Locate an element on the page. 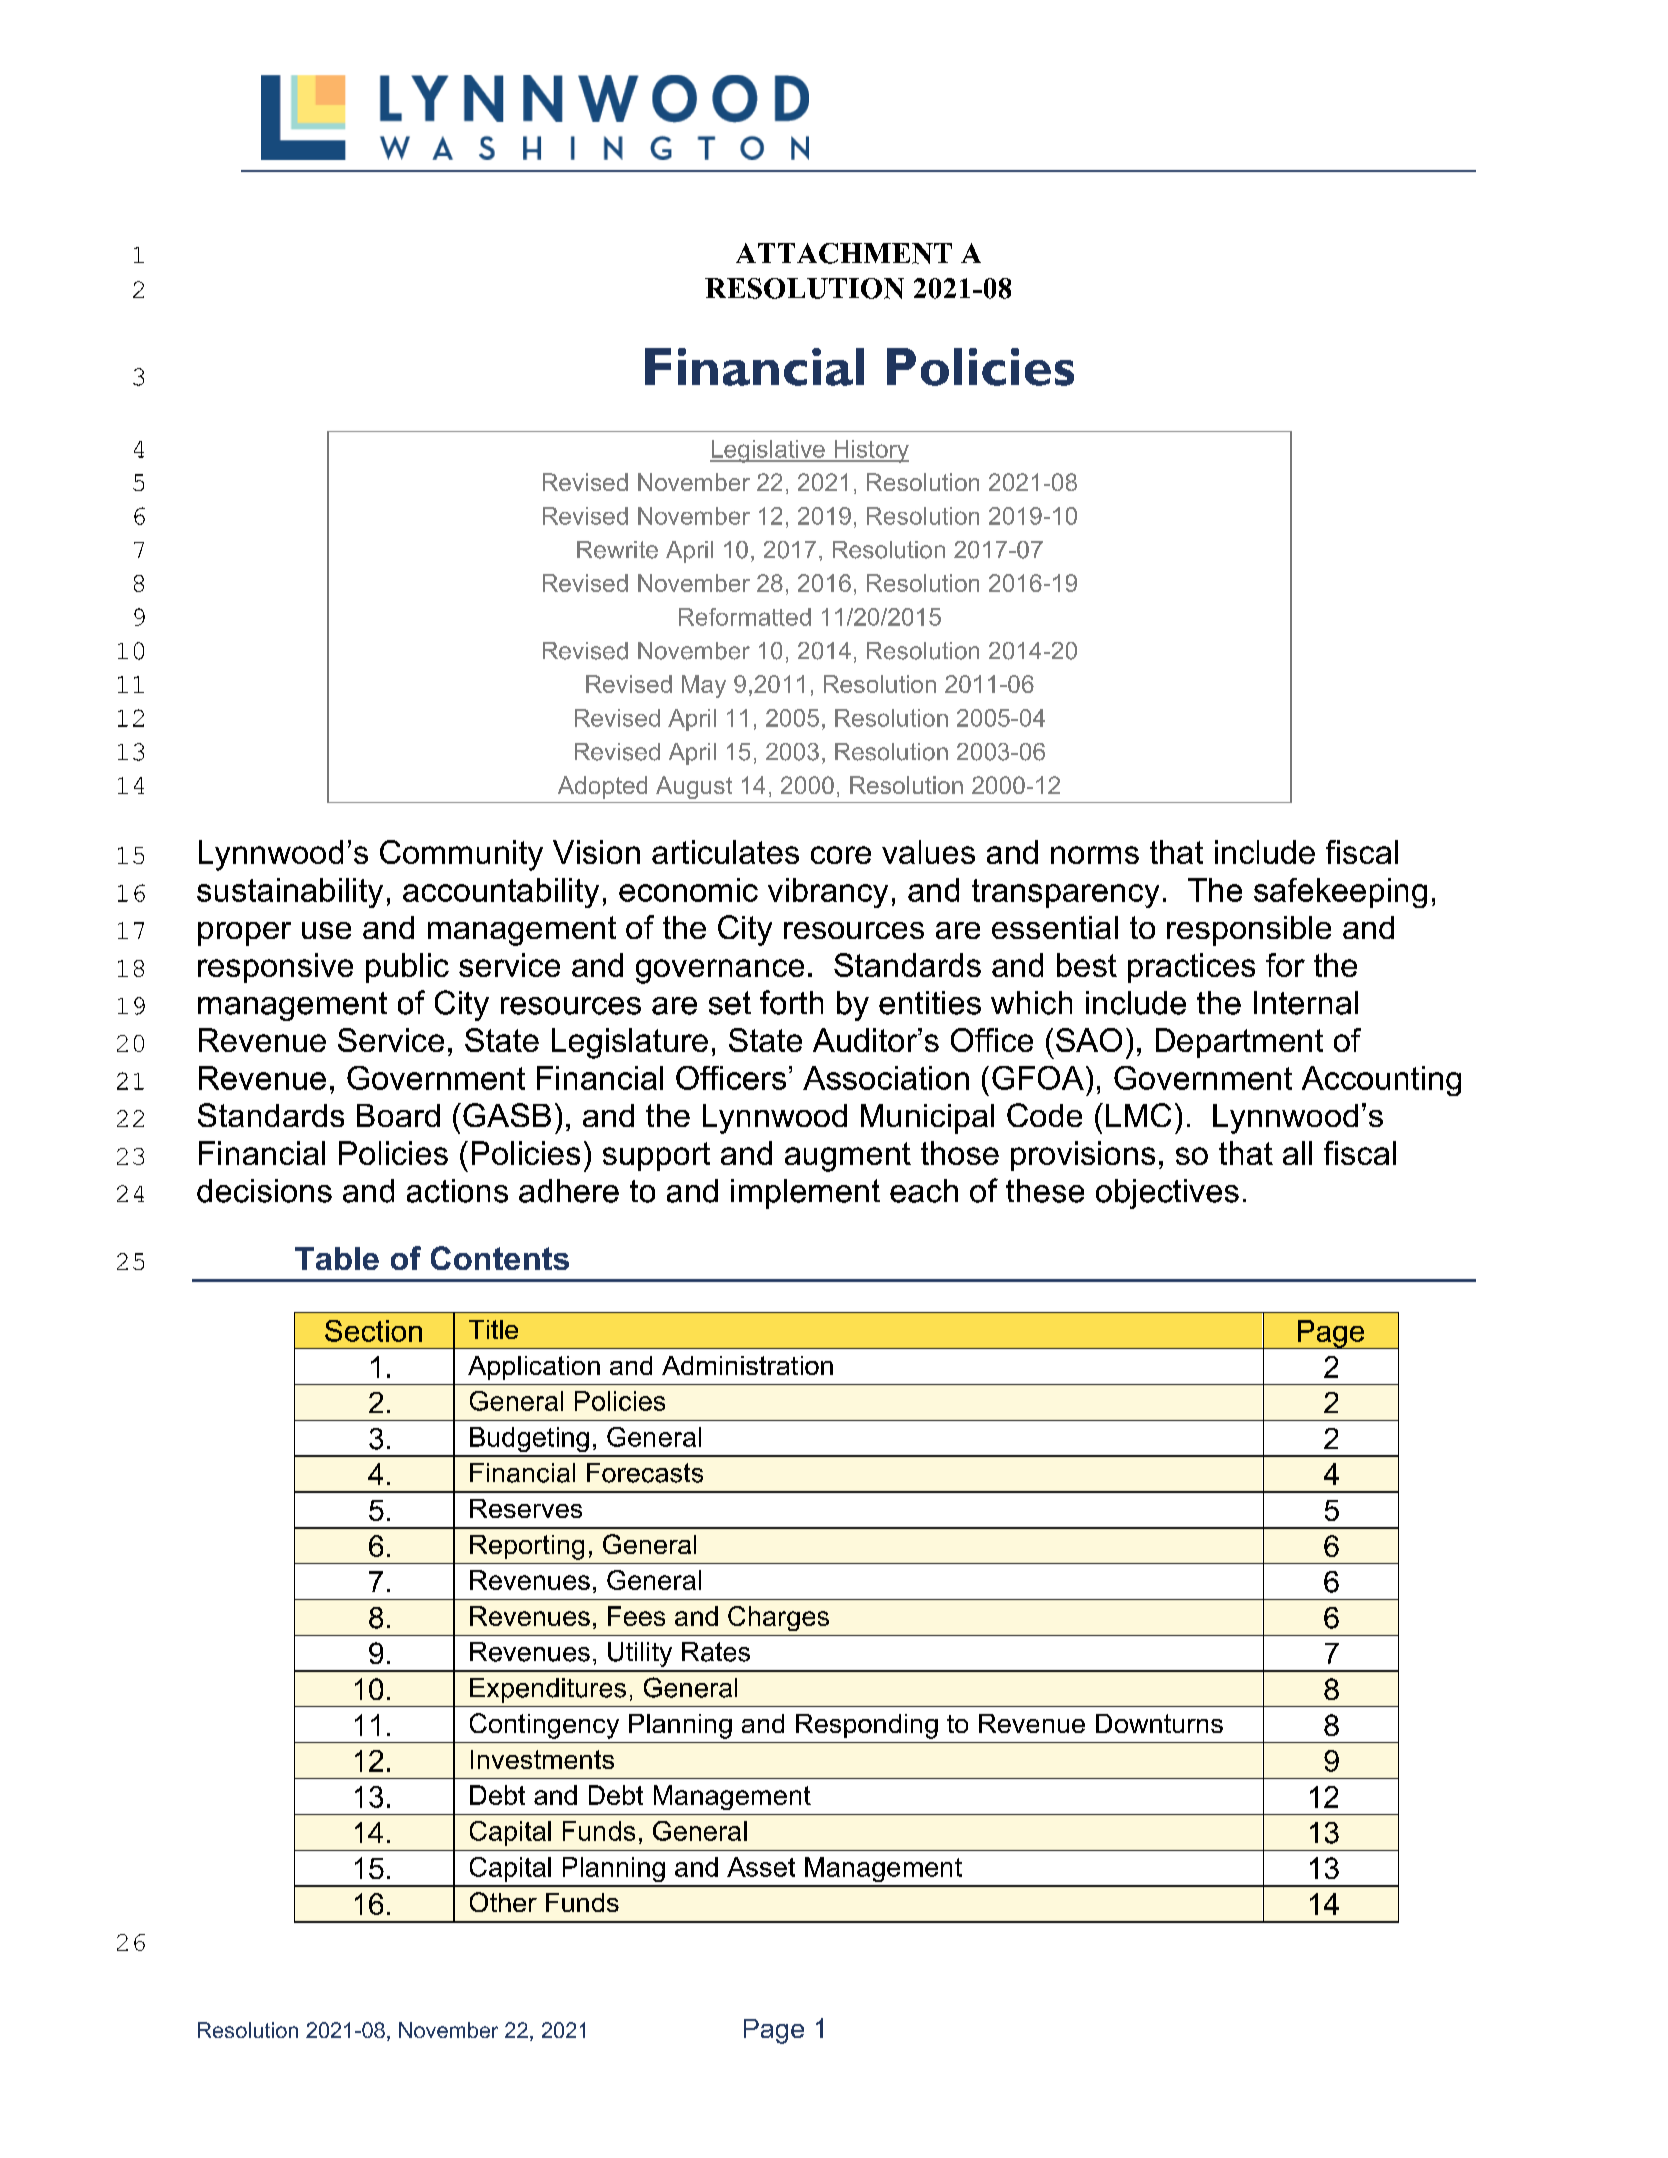 Image resolution: width=1668 pixels, height=2158 pixels. Asset is located at coordinates (761, 1867).
